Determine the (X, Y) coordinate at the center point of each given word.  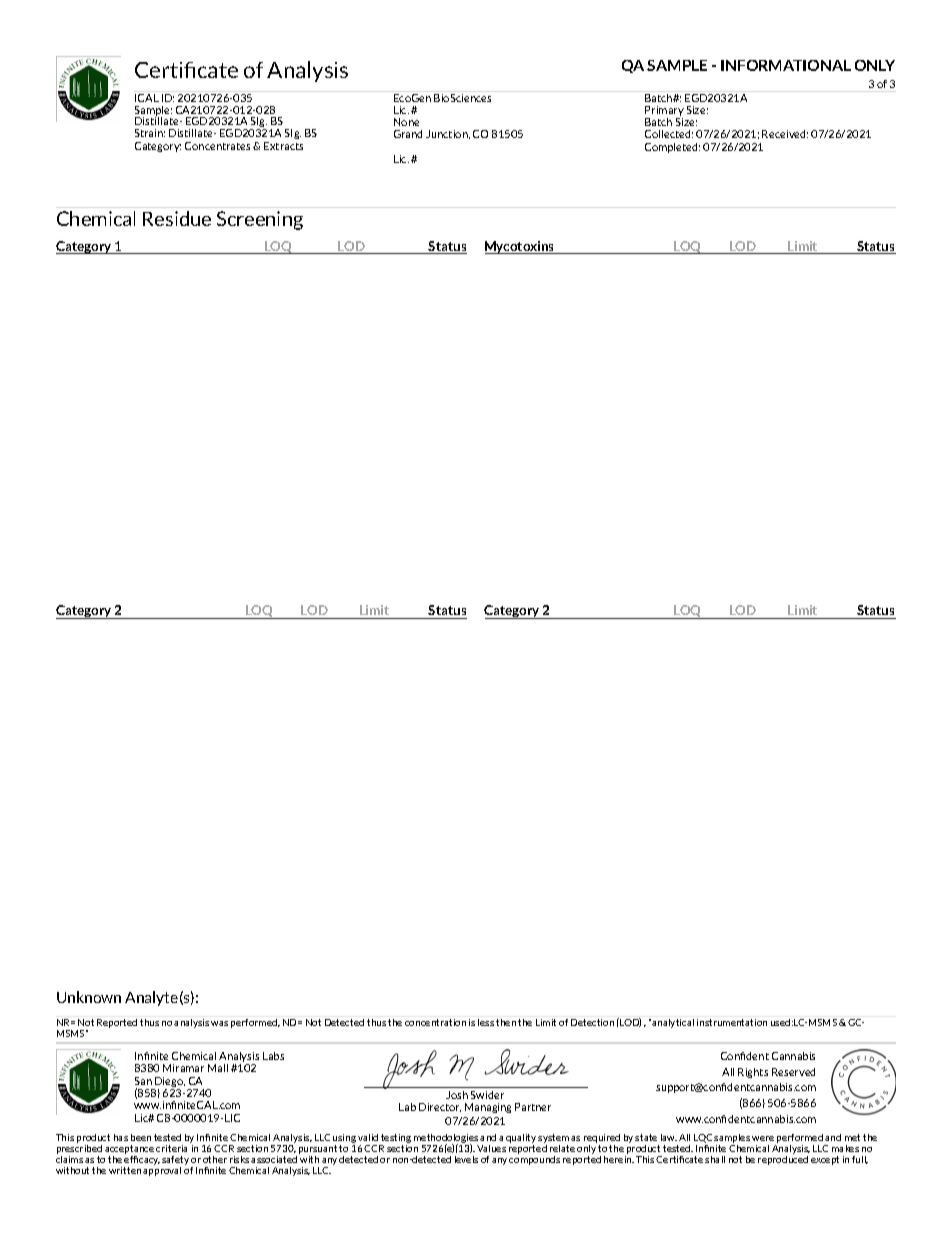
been (141, 1137)
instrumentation (732, 1022)
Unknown (89, 997)
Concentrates (217, 146)
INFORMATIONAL (786, 65)
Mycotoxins (521, 247)
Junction (448, 134)
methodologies (446, 1139)
